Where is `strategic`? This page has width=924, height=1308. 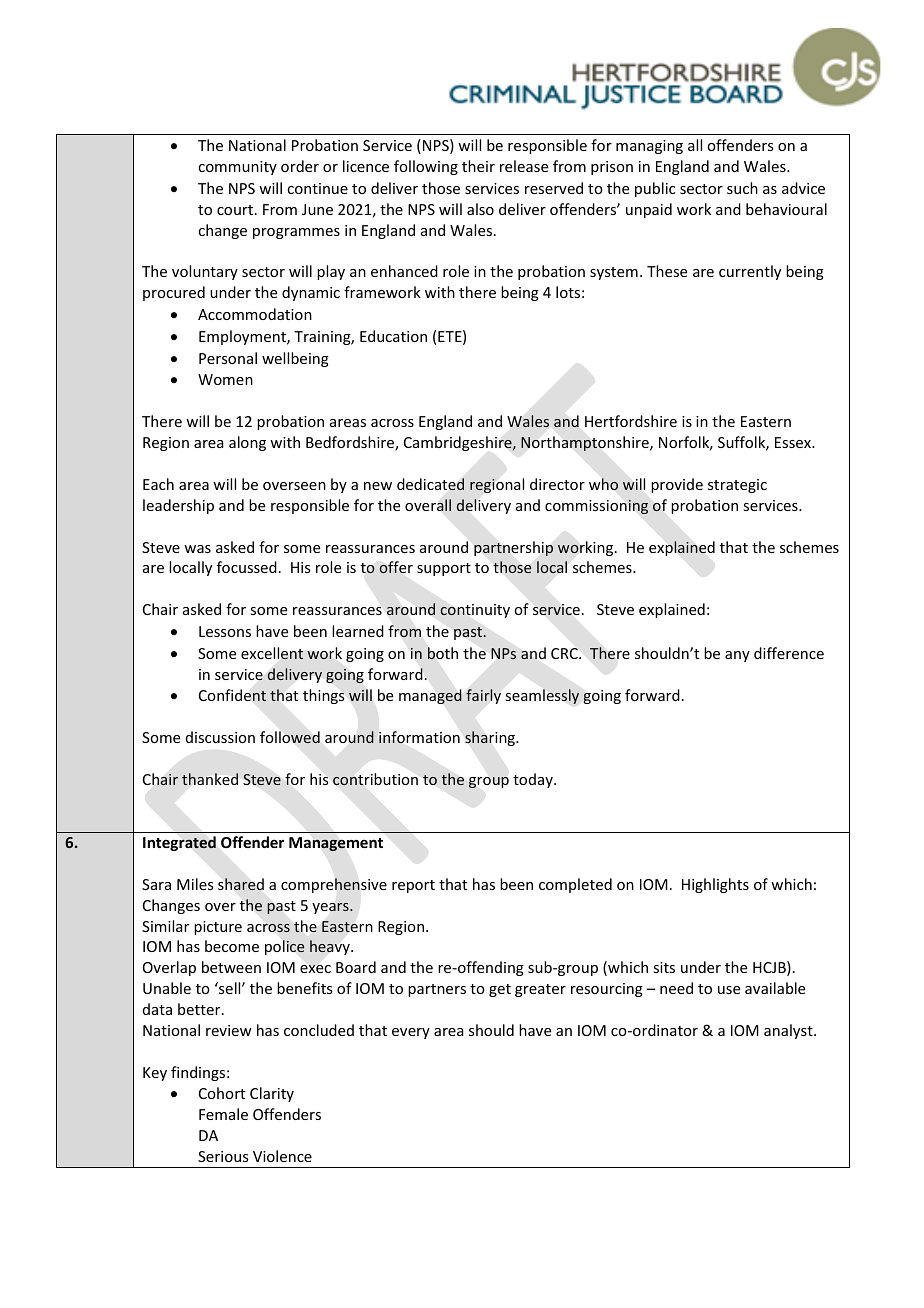
strategic is located at coordinates (737, 486).
